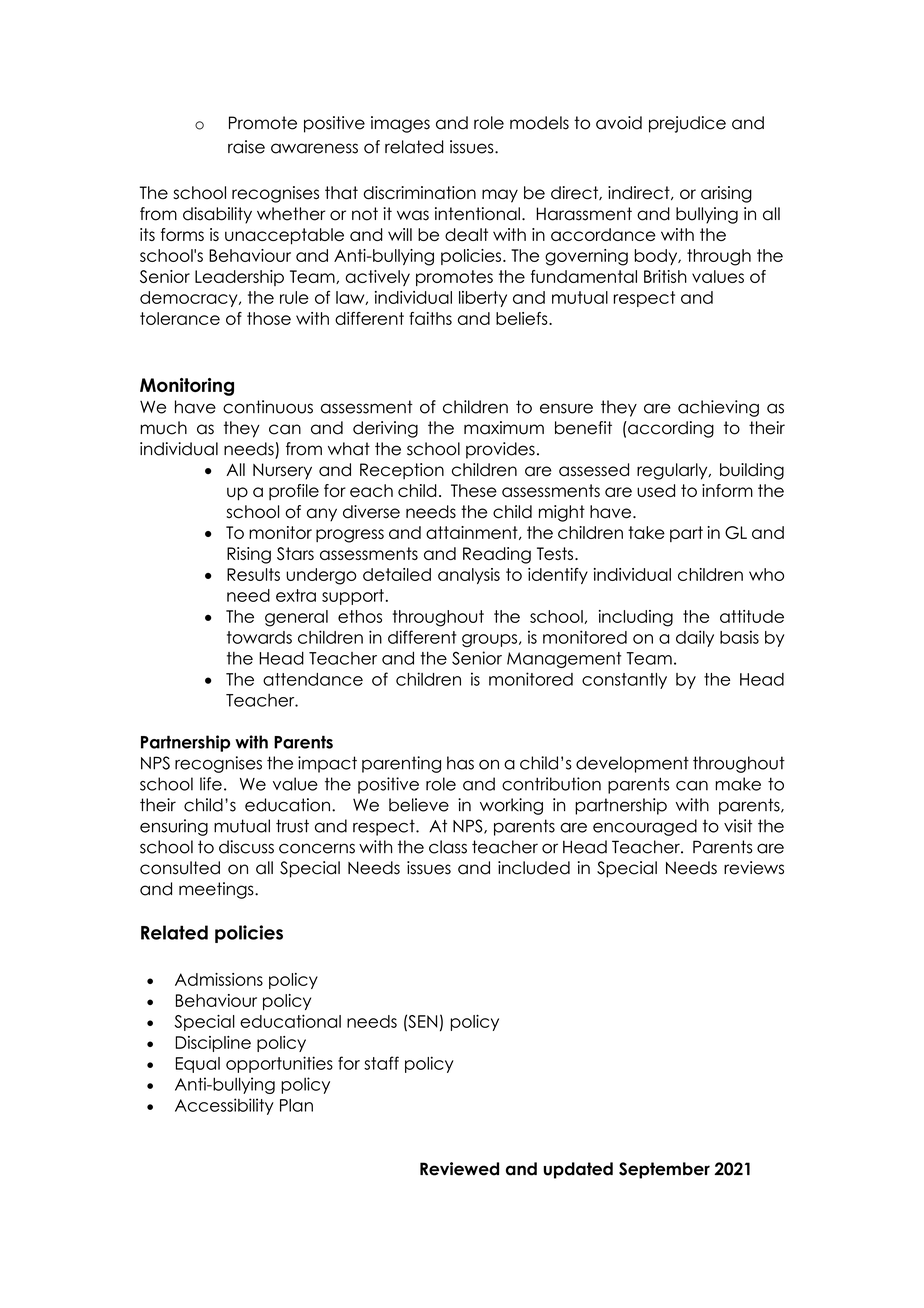  I want to click on prejudice, so click(687, 124).
